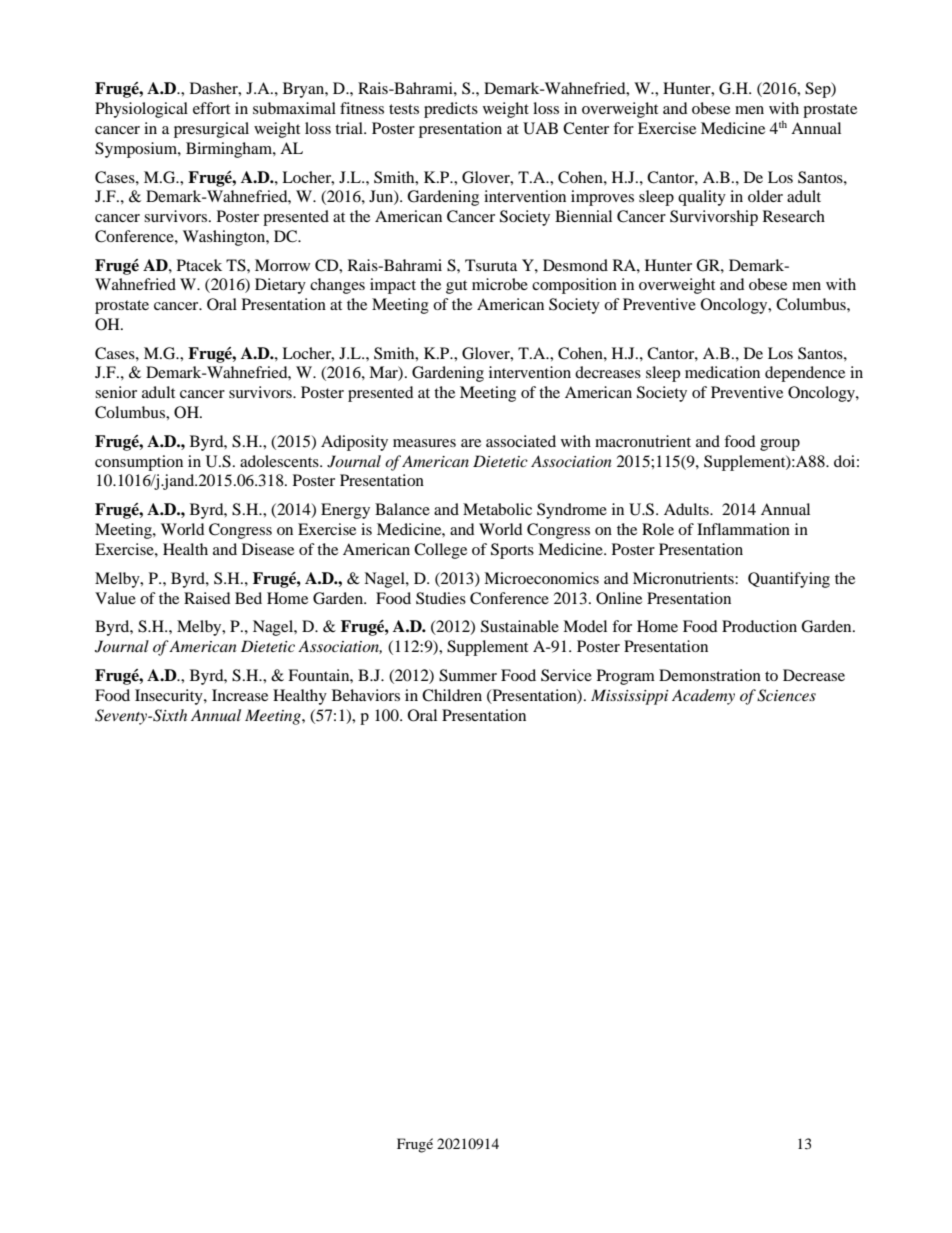  Describe the element at coordinates (722, 372) in the page. I see `medication` at that location.
